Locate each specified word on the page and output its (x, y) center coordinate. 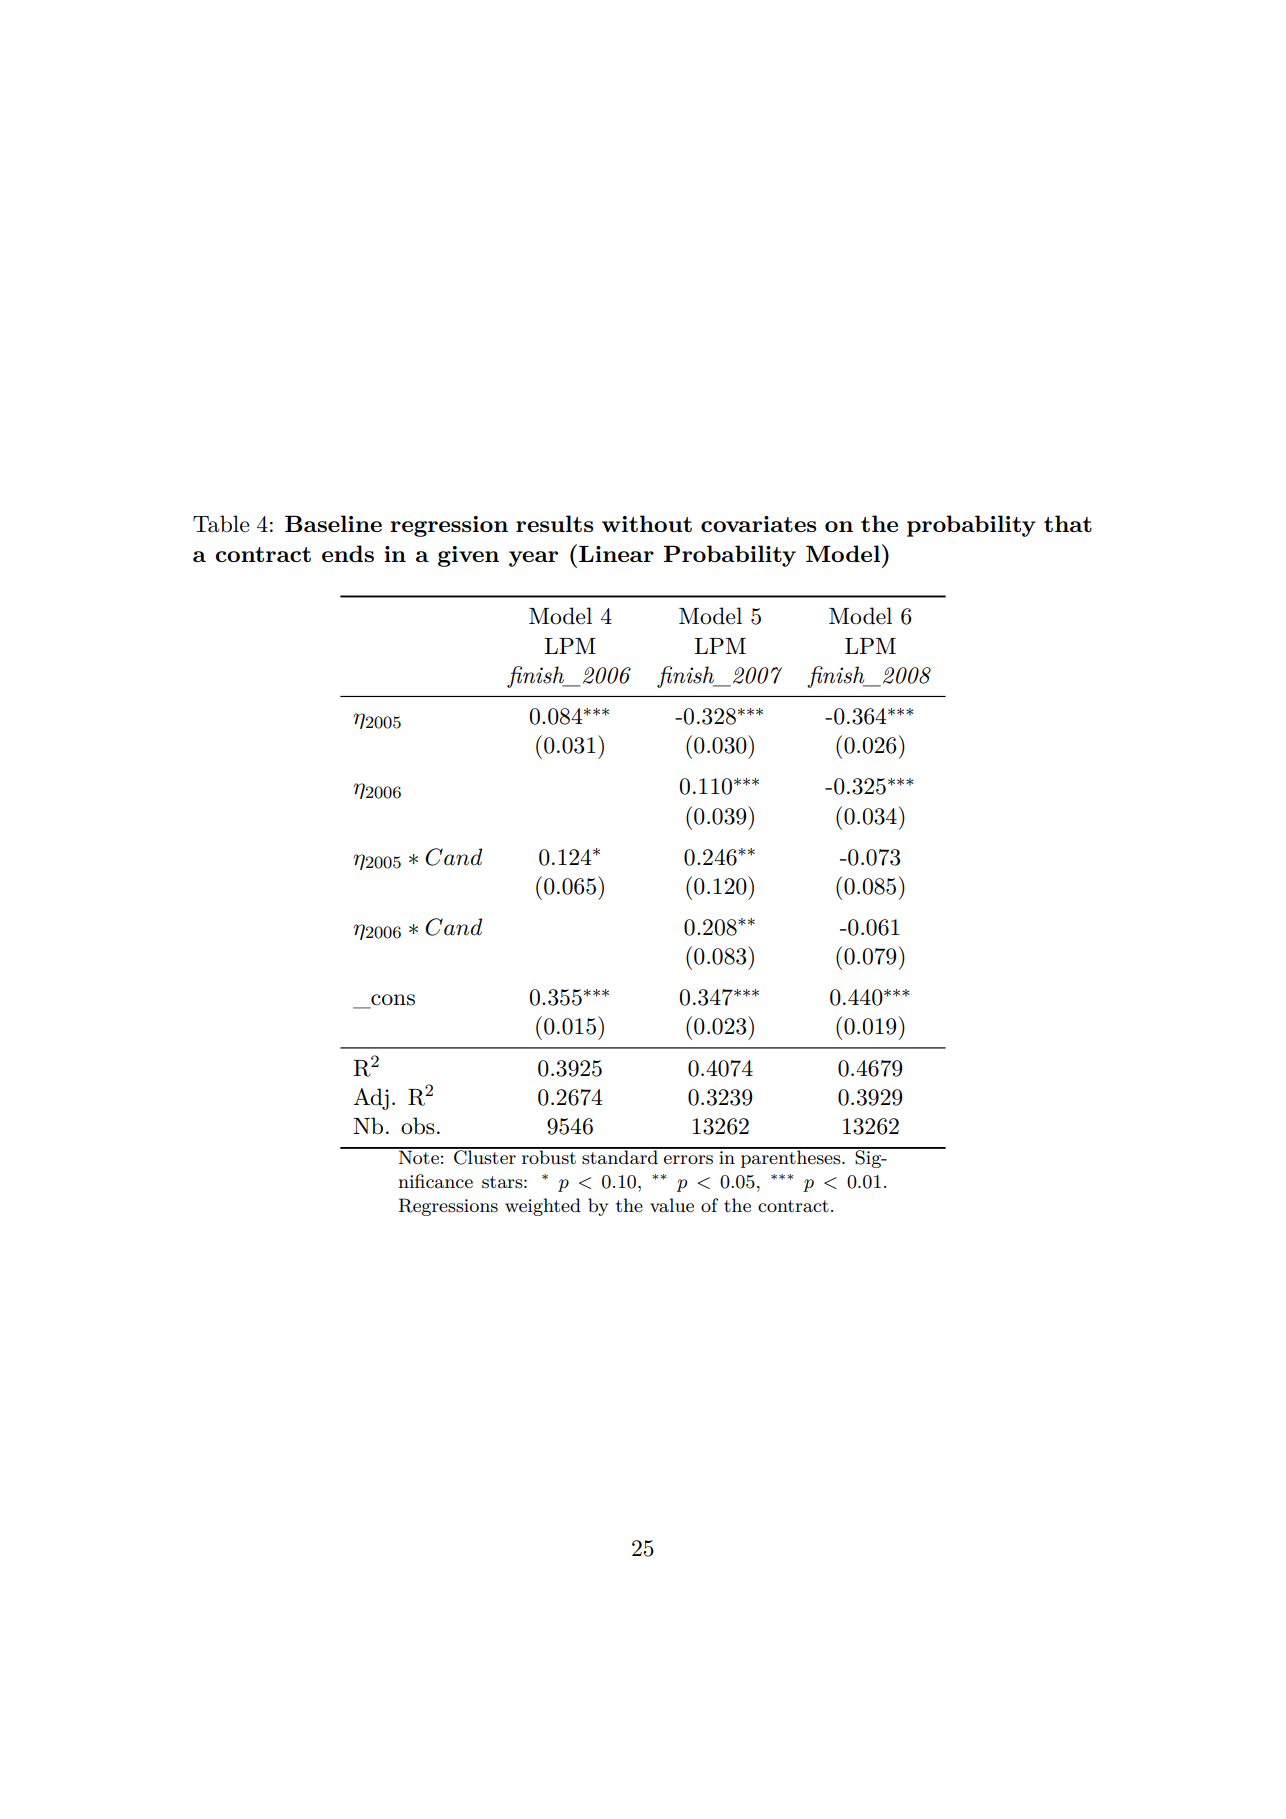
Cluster (485, 1156)
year (533, 559)
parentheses (791, 1158)
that (1068, 523)
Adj (371, 1099)
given (468, 556)
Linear (616, 554)
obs (418, 1126)
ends (348, 553)
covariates (759, 524)
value (672, 1205)
